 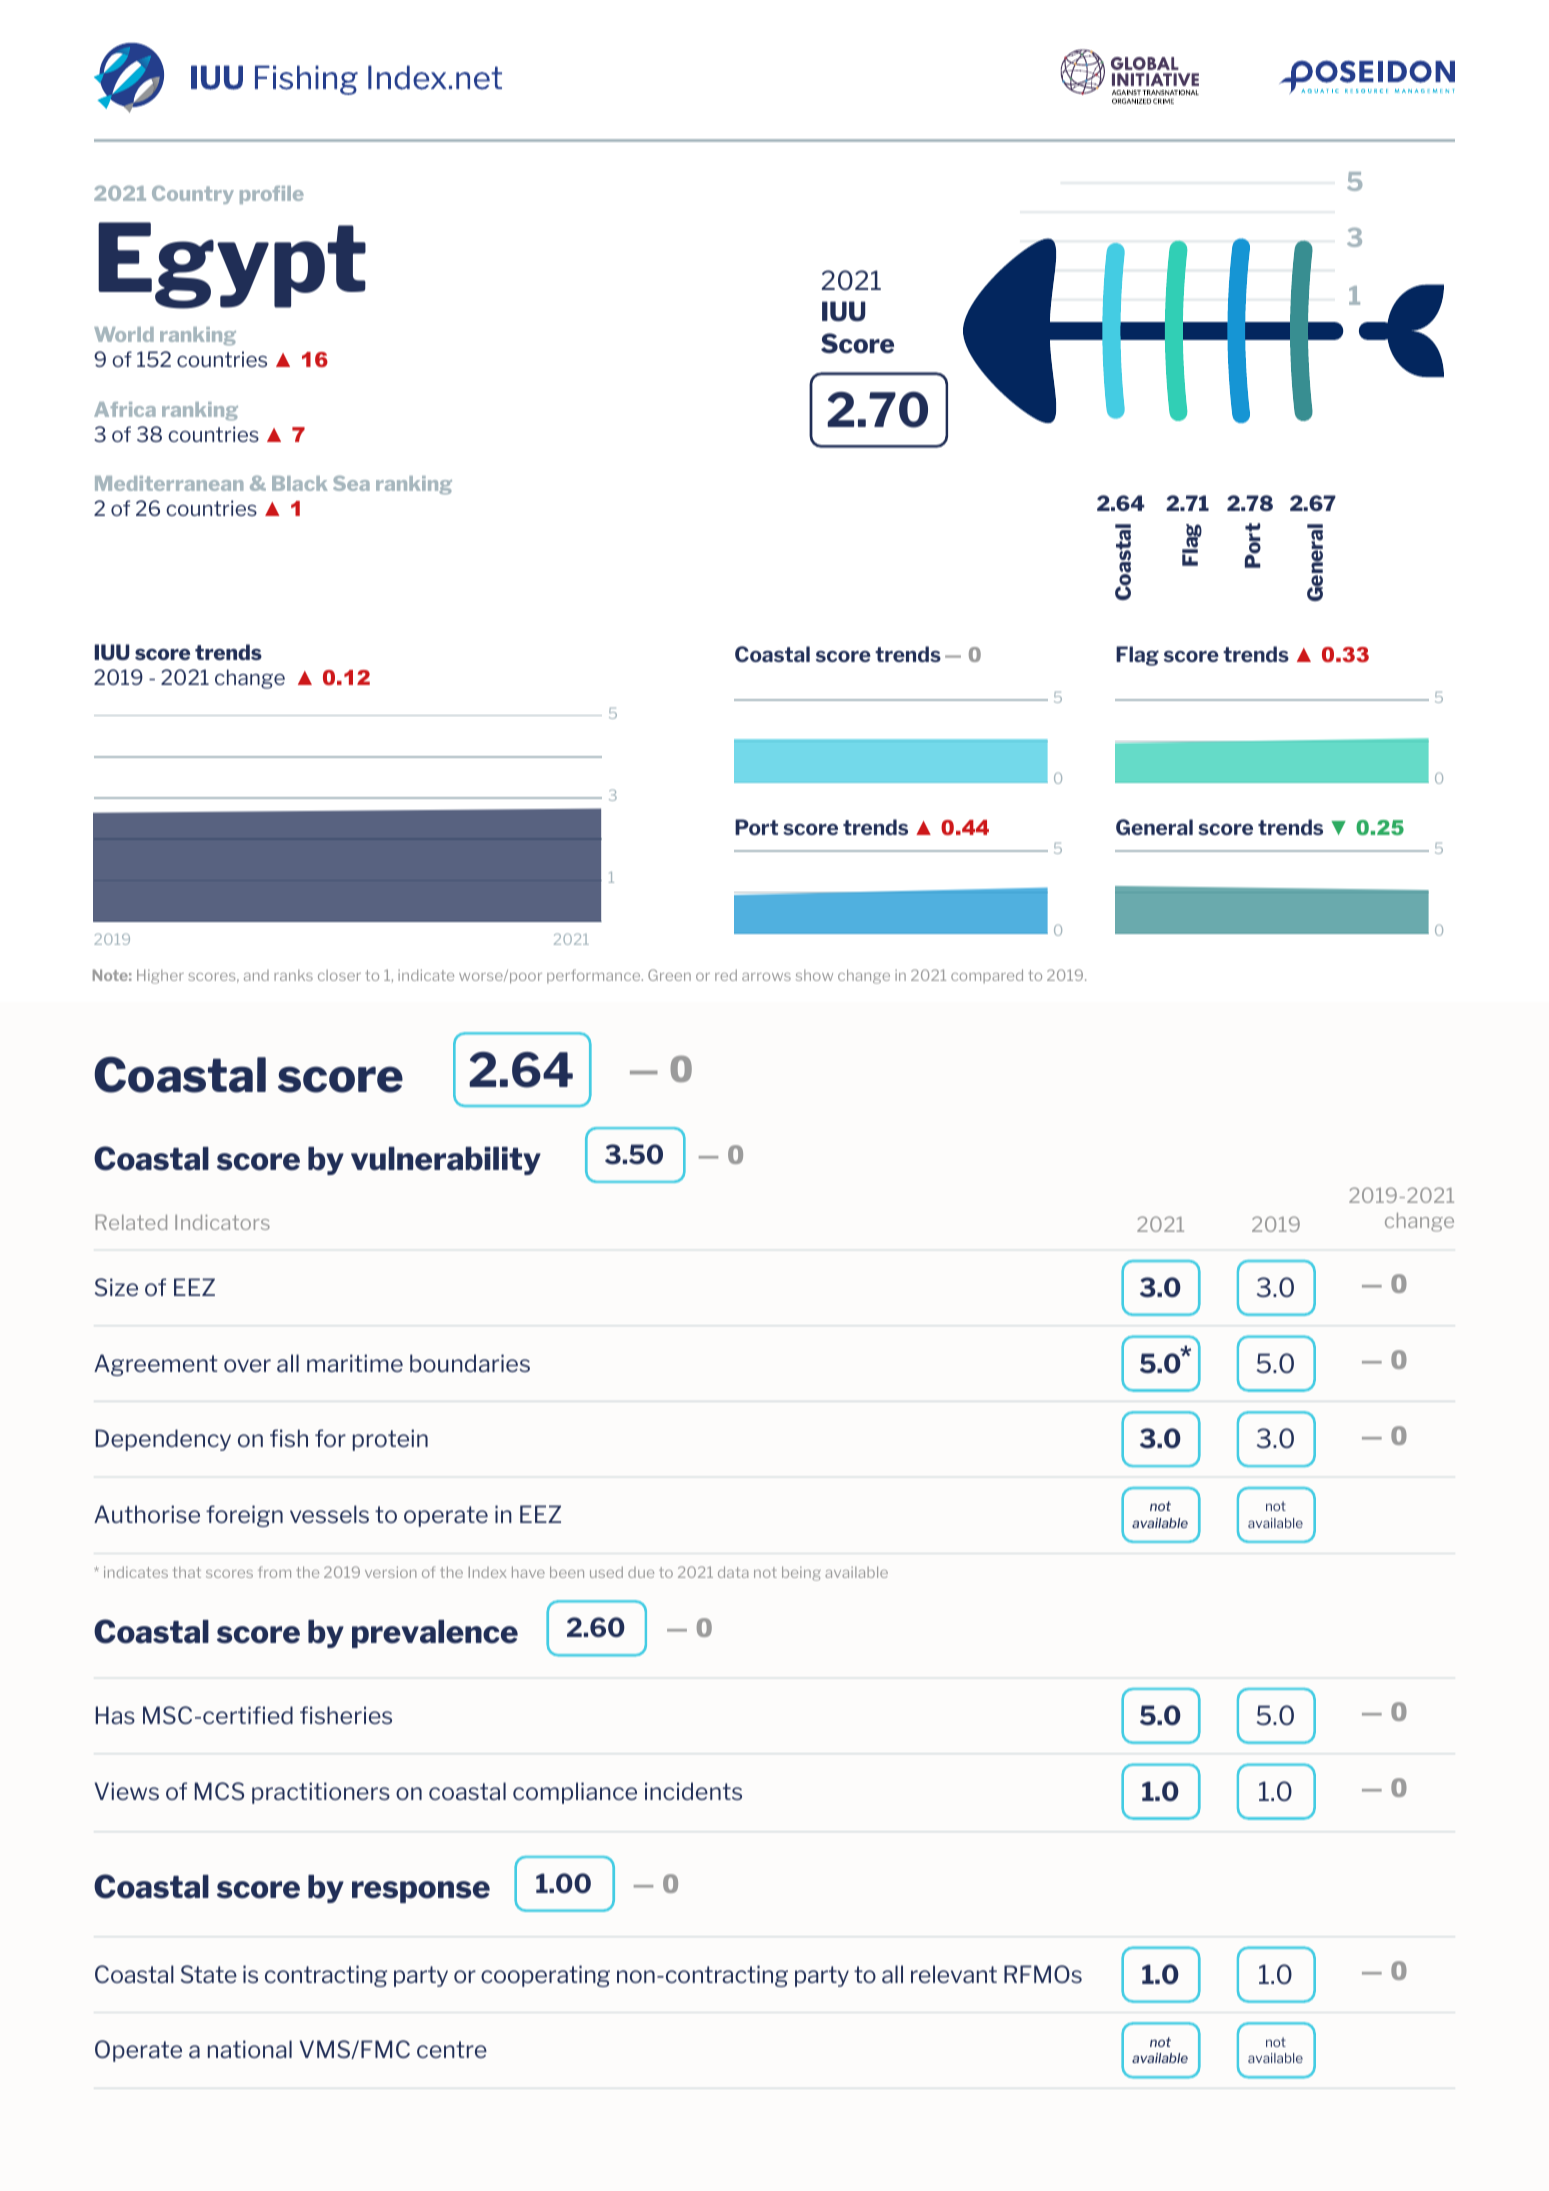 I want to click on Sea, so click(x=351, y=483).
